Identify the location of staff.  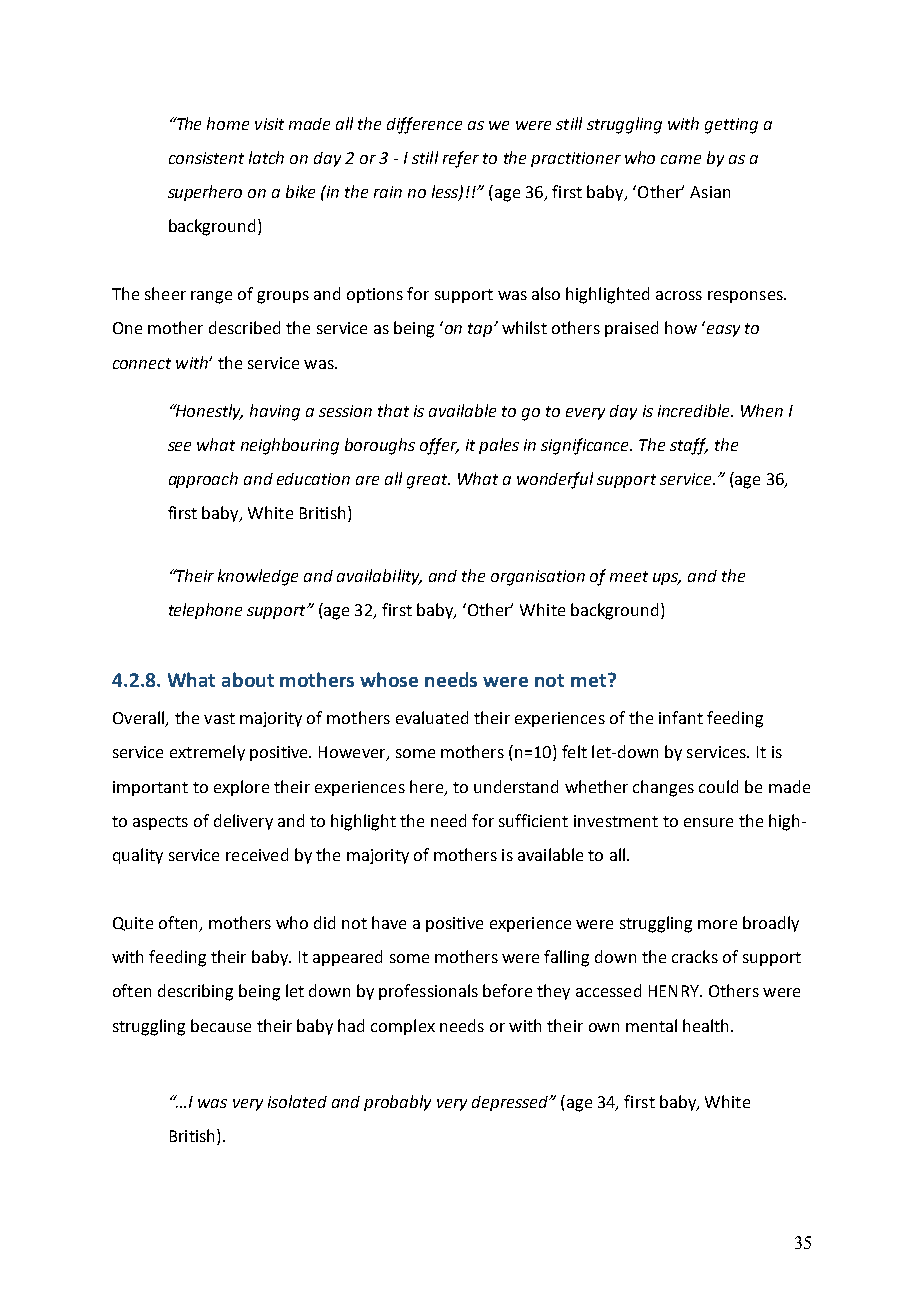
(689, 446).
